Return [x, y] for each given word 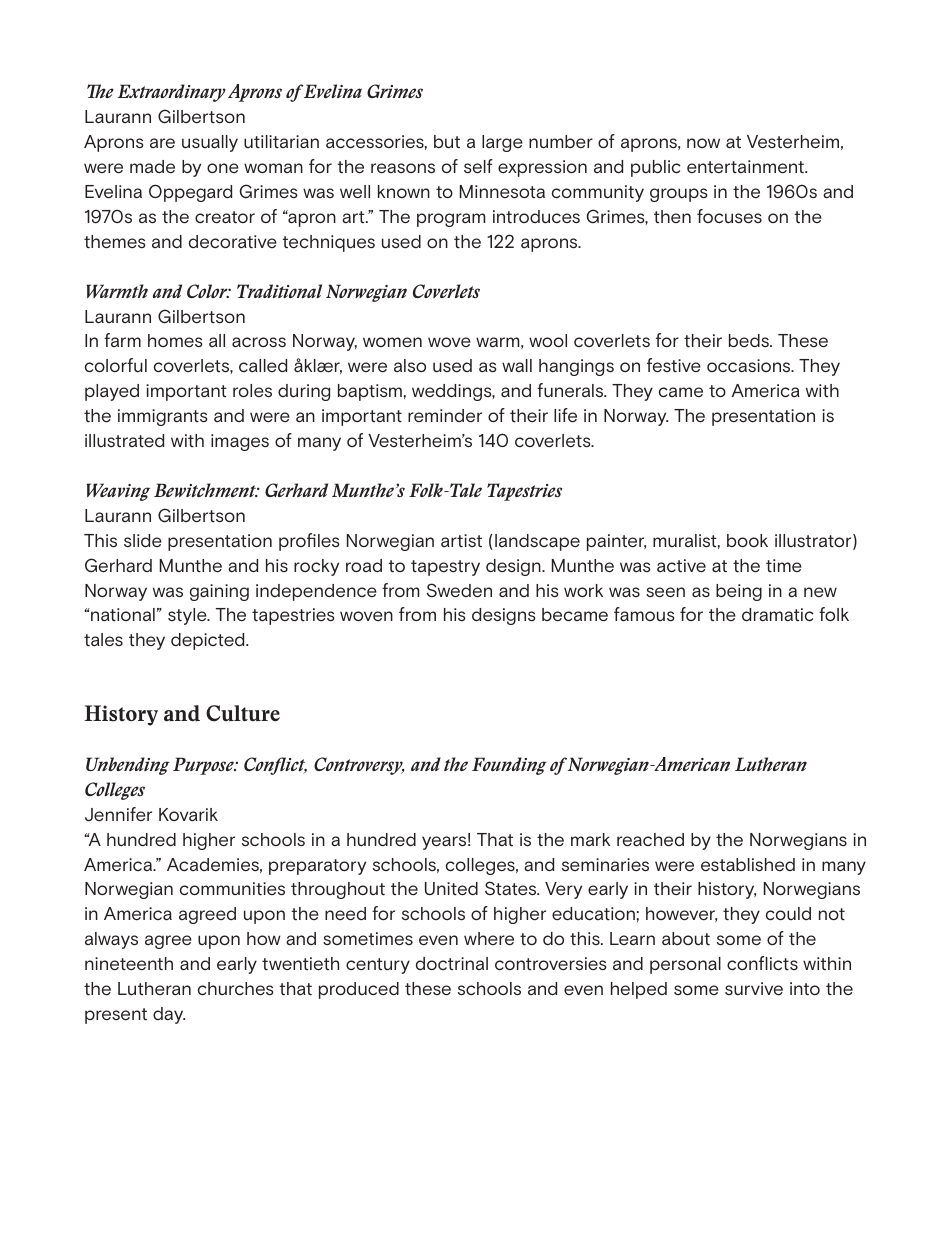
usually [210, 143]
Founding [509, 766]
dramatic [778, 615]
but [447, 142]
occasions [750, 366]
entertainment [746, 167]
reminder [445, 416]
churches [236, 989]
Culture [243, 713]
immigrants [163, 417]
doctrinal [452, 963]
